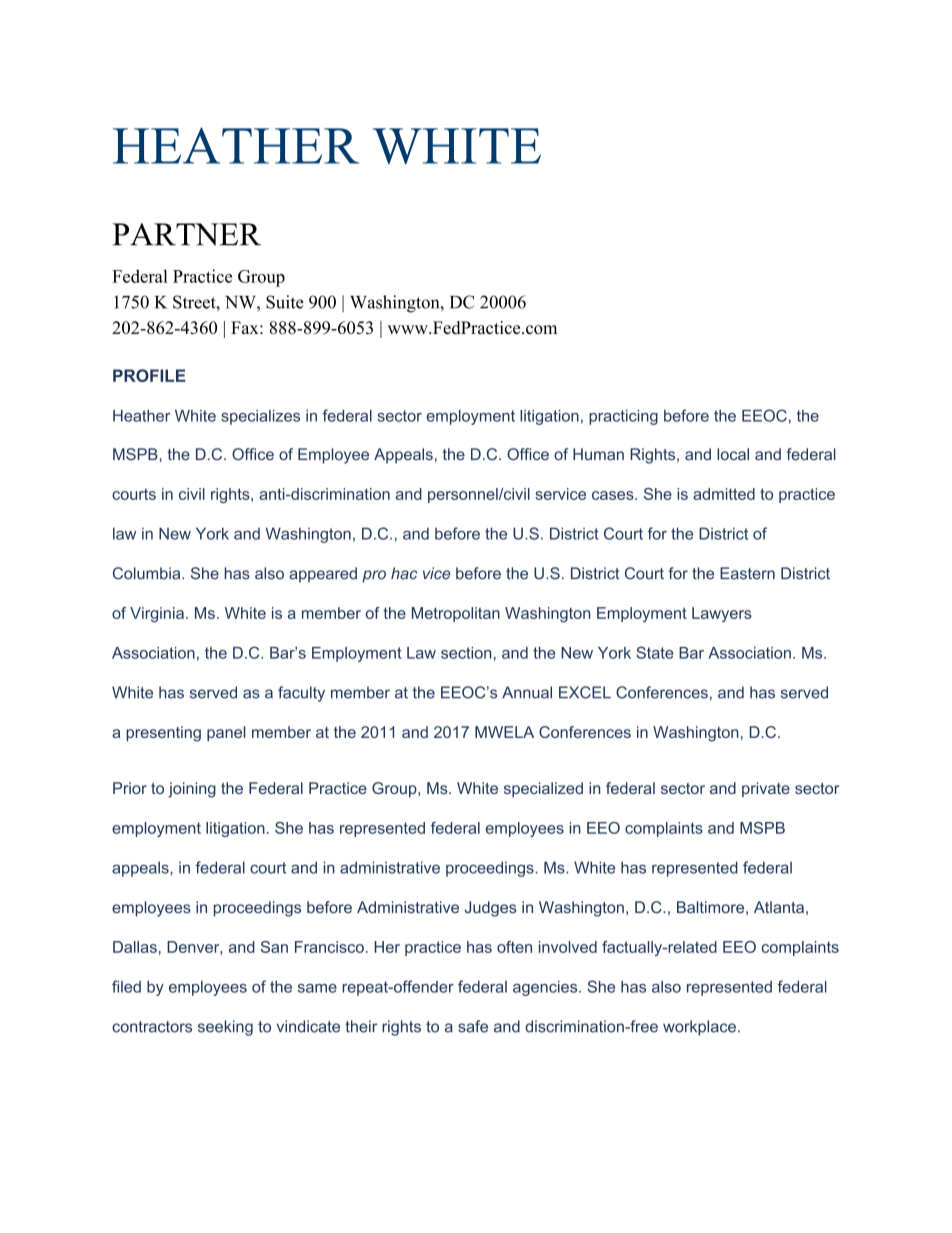 The width and height of the screenshot is (952, 1233). Describe the element at coordinates (192, 790) in the screenshot. I see `joining` at that location.
